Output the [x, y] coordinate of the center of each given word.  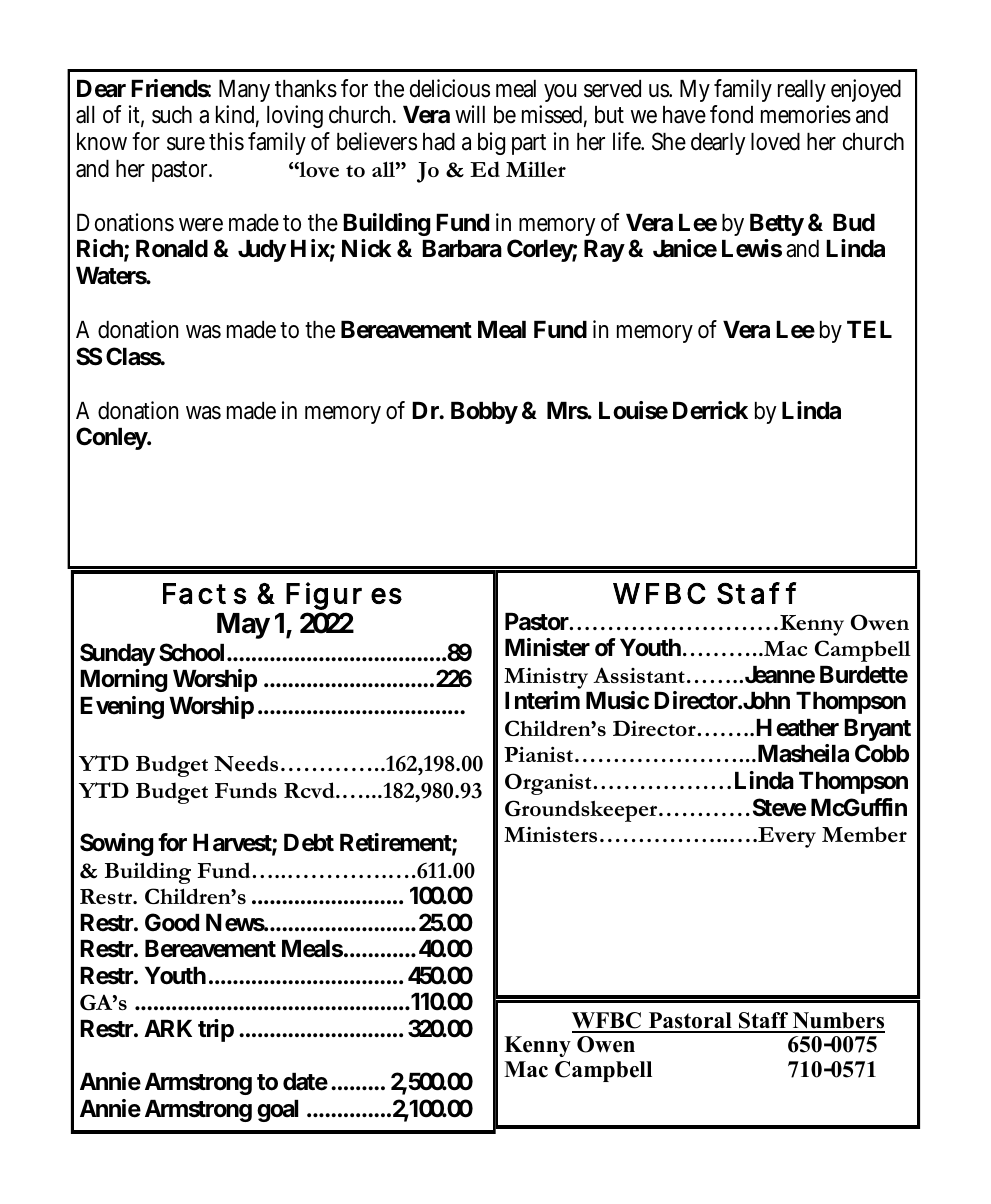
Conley [112, 438]
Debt [309, 843]
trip [216, 1030]
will [470, 114]
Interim [542, 700]
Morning [123, 680]
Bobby [484, 413]
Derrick [710, 410]
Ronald [172, 249]
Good [172, 922]
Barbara [462, 249]
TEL [869, 329]
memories [806, 114]
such [172, 115]
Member [864, 834]
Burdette [864, 675]
